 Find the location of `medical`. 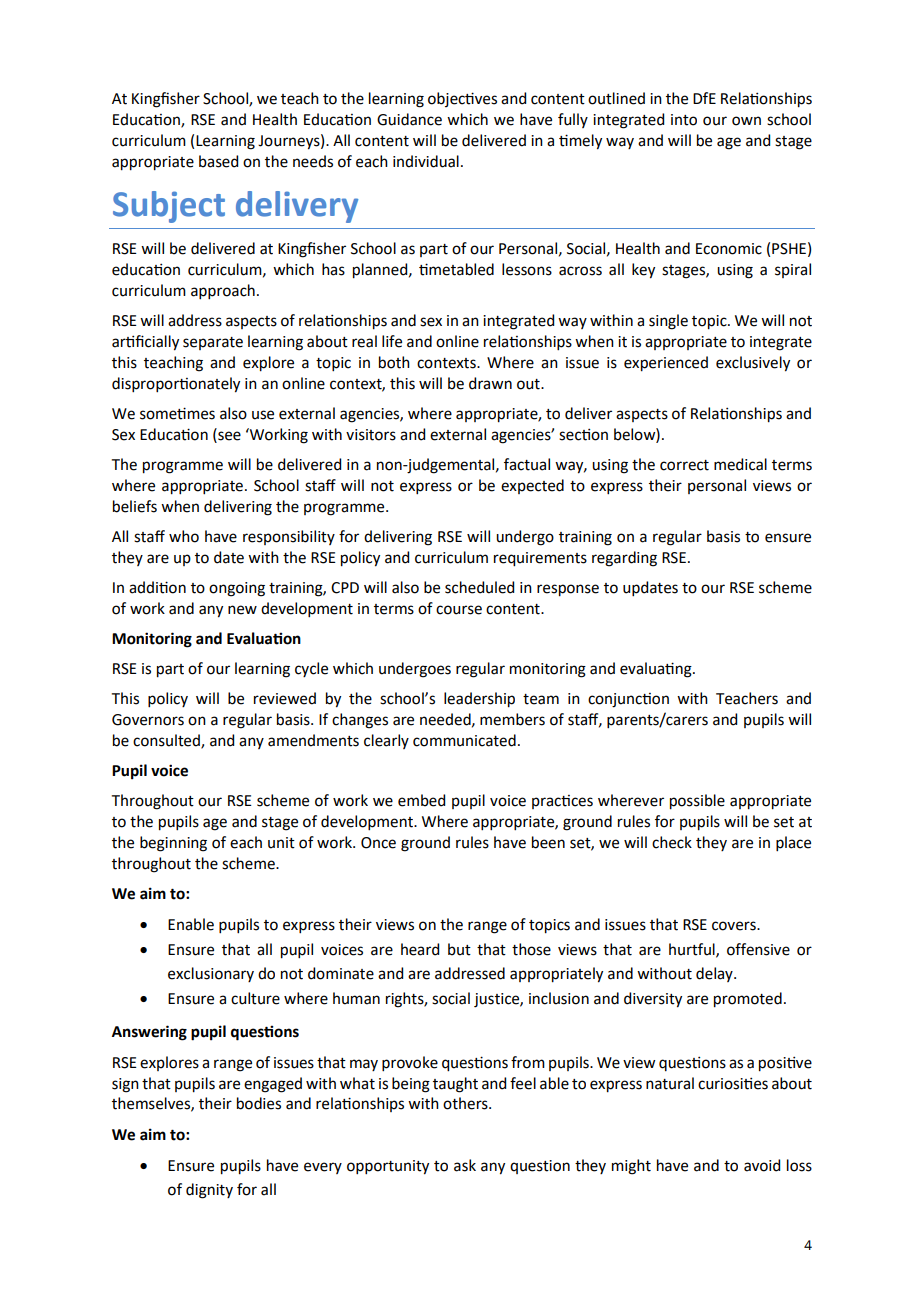

medical is located at coordinates (740, 464).
